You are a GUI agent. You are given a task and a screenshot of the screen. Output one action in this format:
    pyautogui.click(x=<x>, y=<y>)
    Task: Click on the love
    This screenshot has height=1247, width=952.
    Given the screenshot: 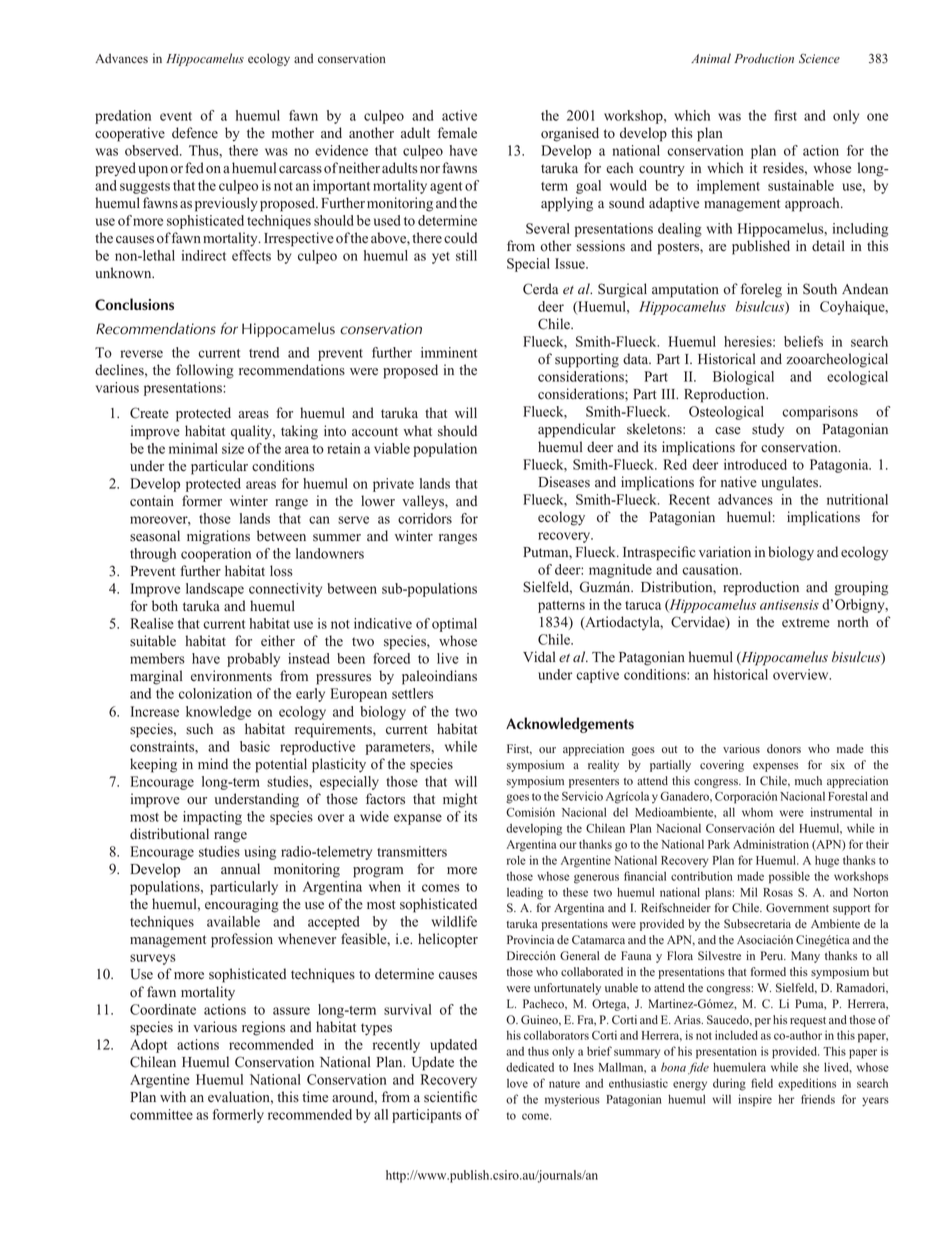 What is the action you would take?
    pyautogui.click(x=517, y=1083)
